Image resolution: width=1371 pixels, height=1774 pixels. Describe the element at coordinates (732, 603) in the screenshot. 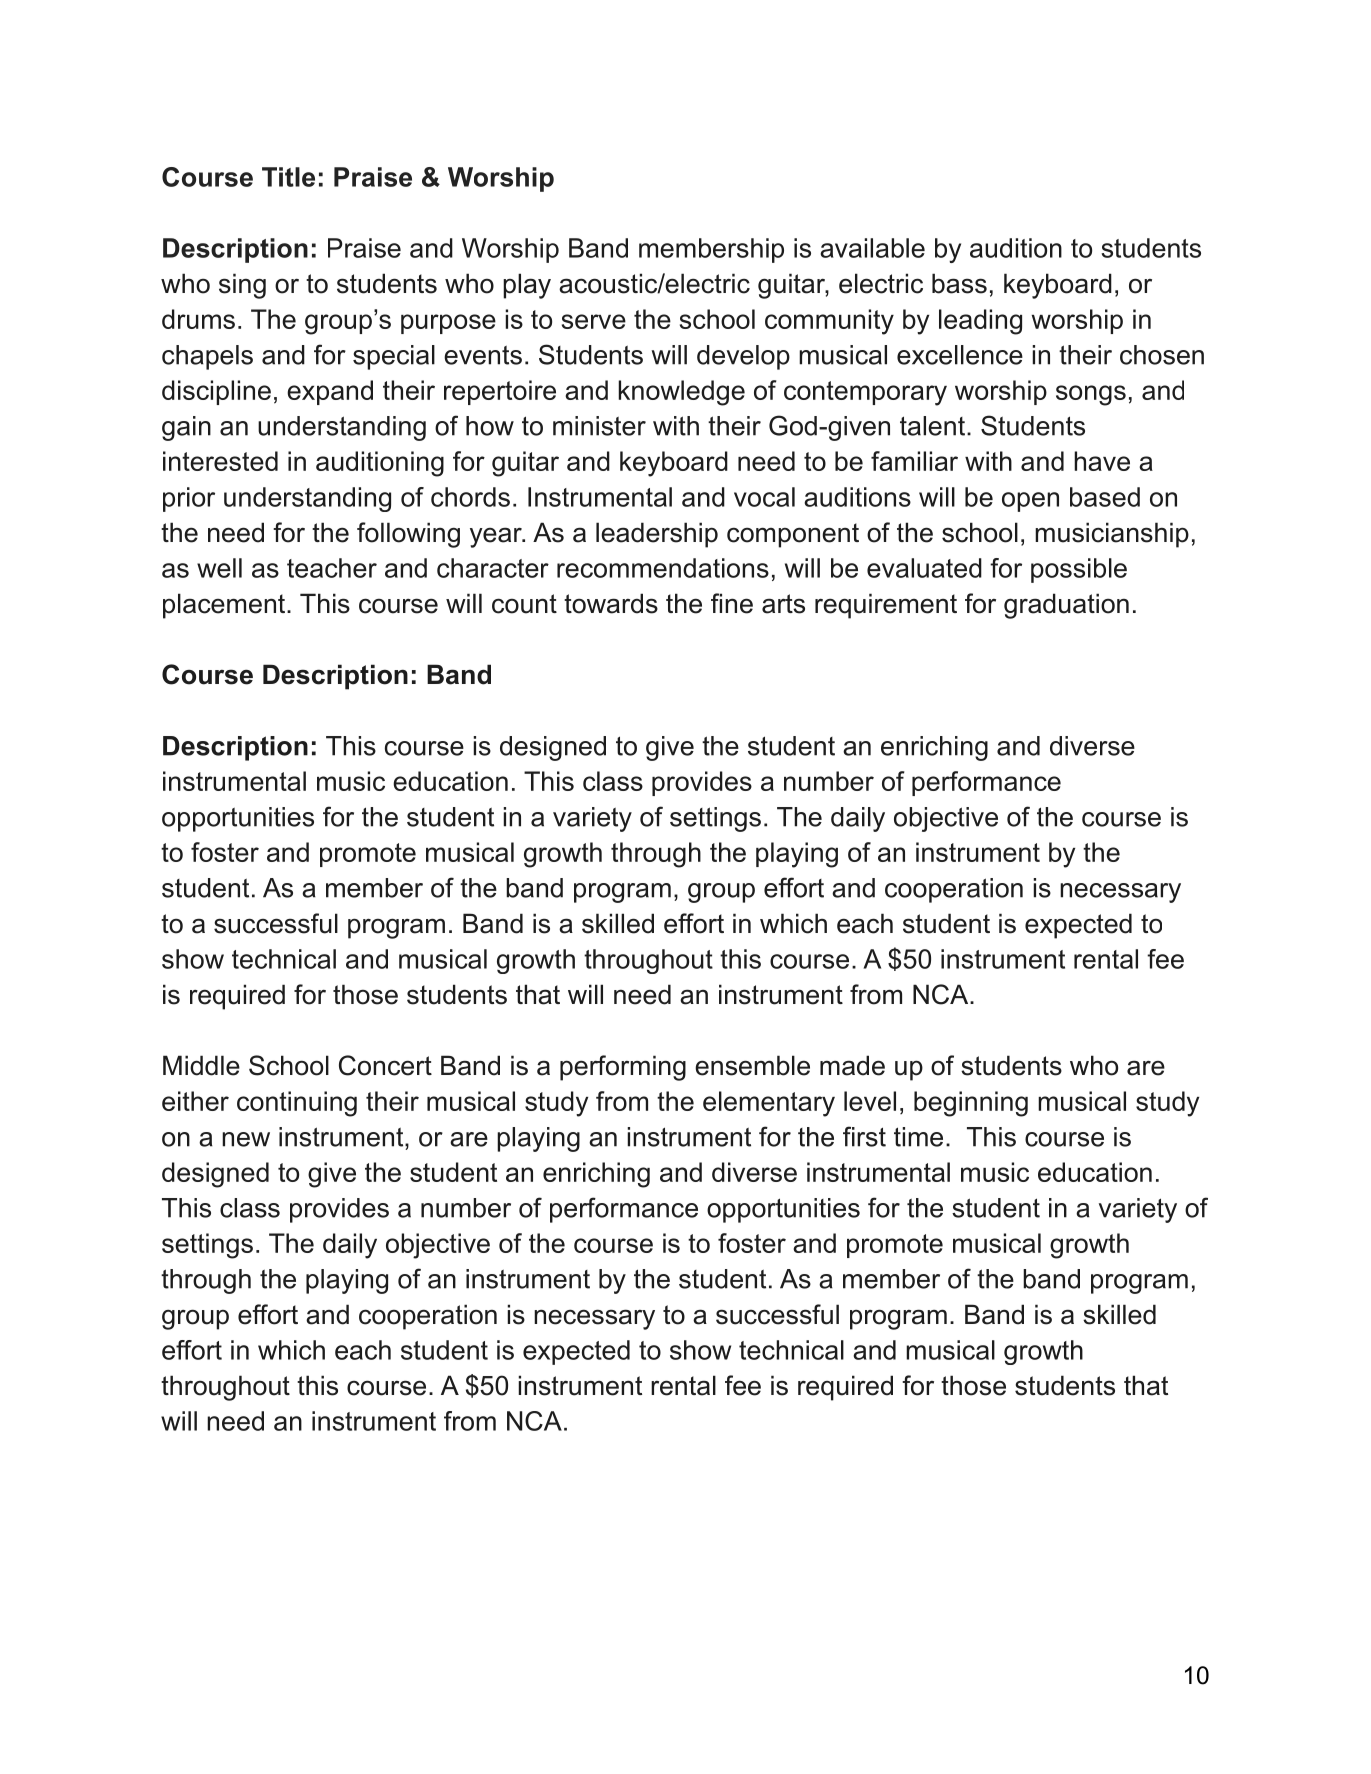

I see `fine` at that location.
